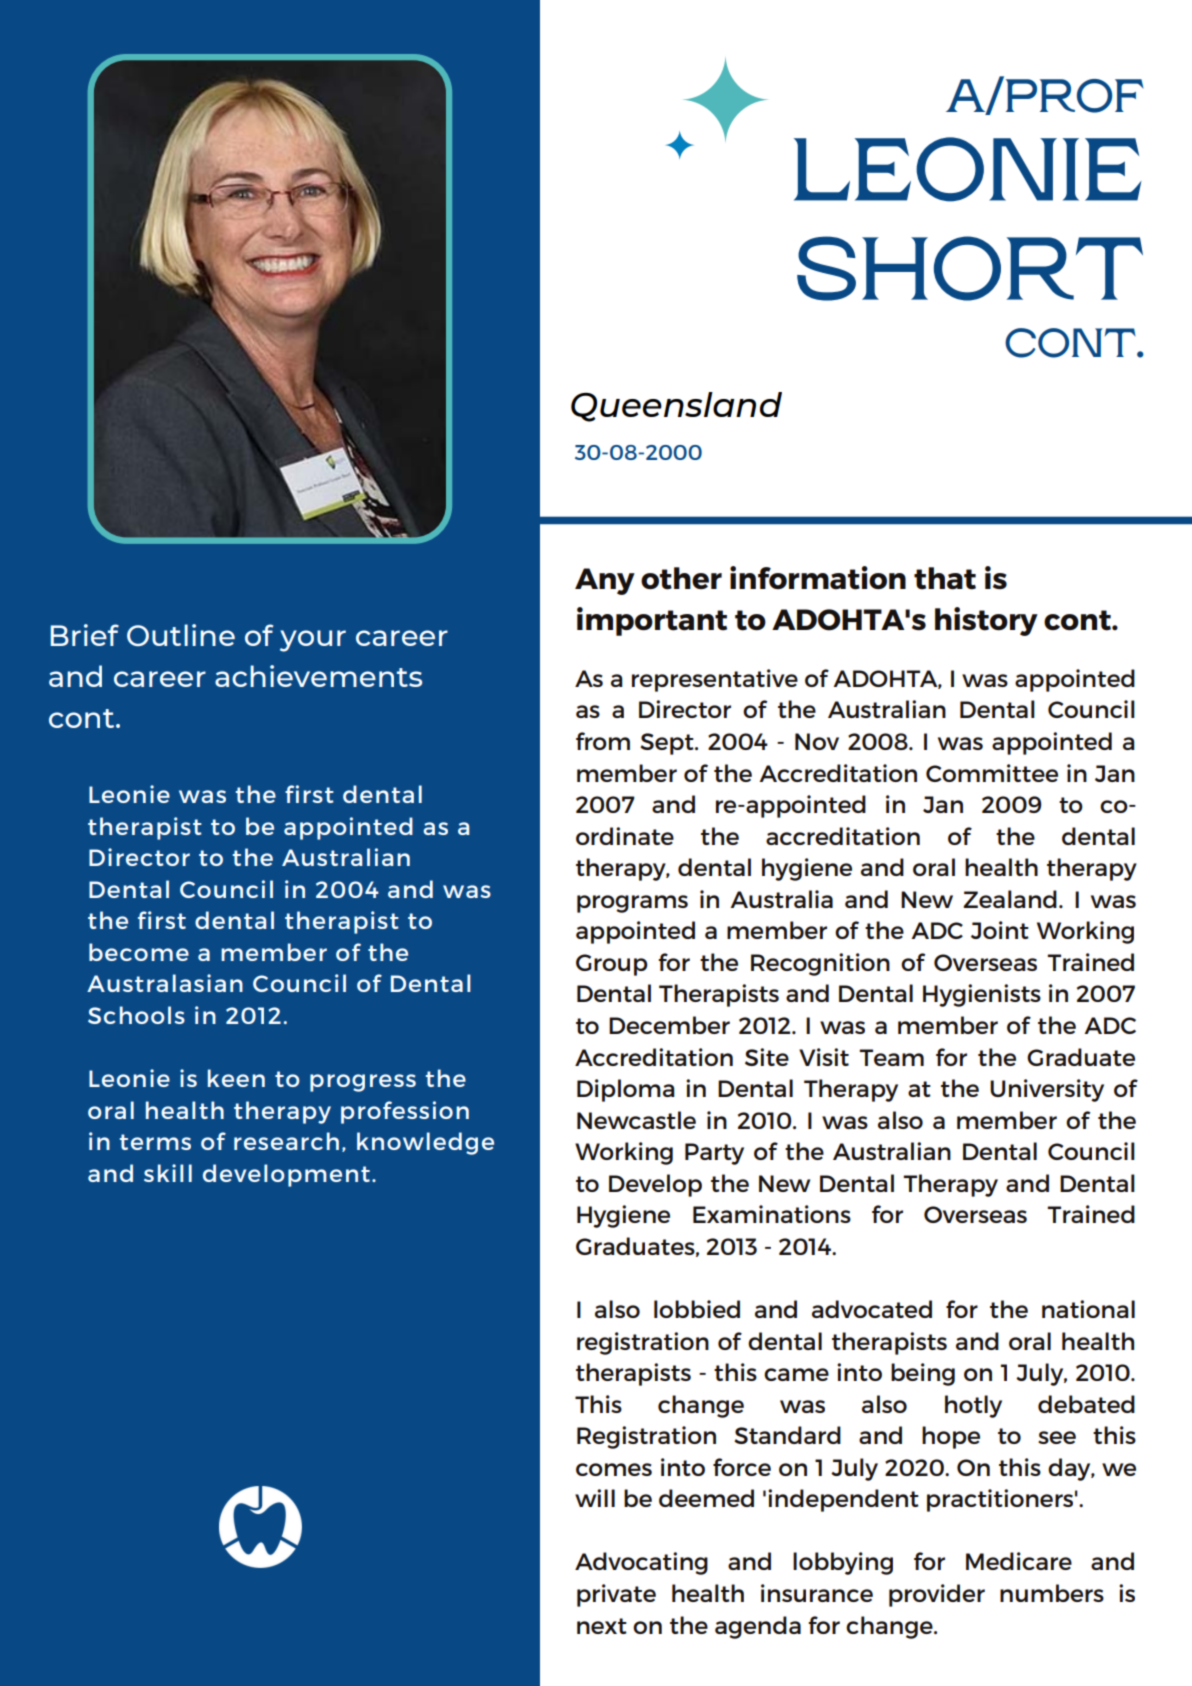  Describe the element at coordinates (970, 268) in the screenshot. I see `SHORT` at that location.
